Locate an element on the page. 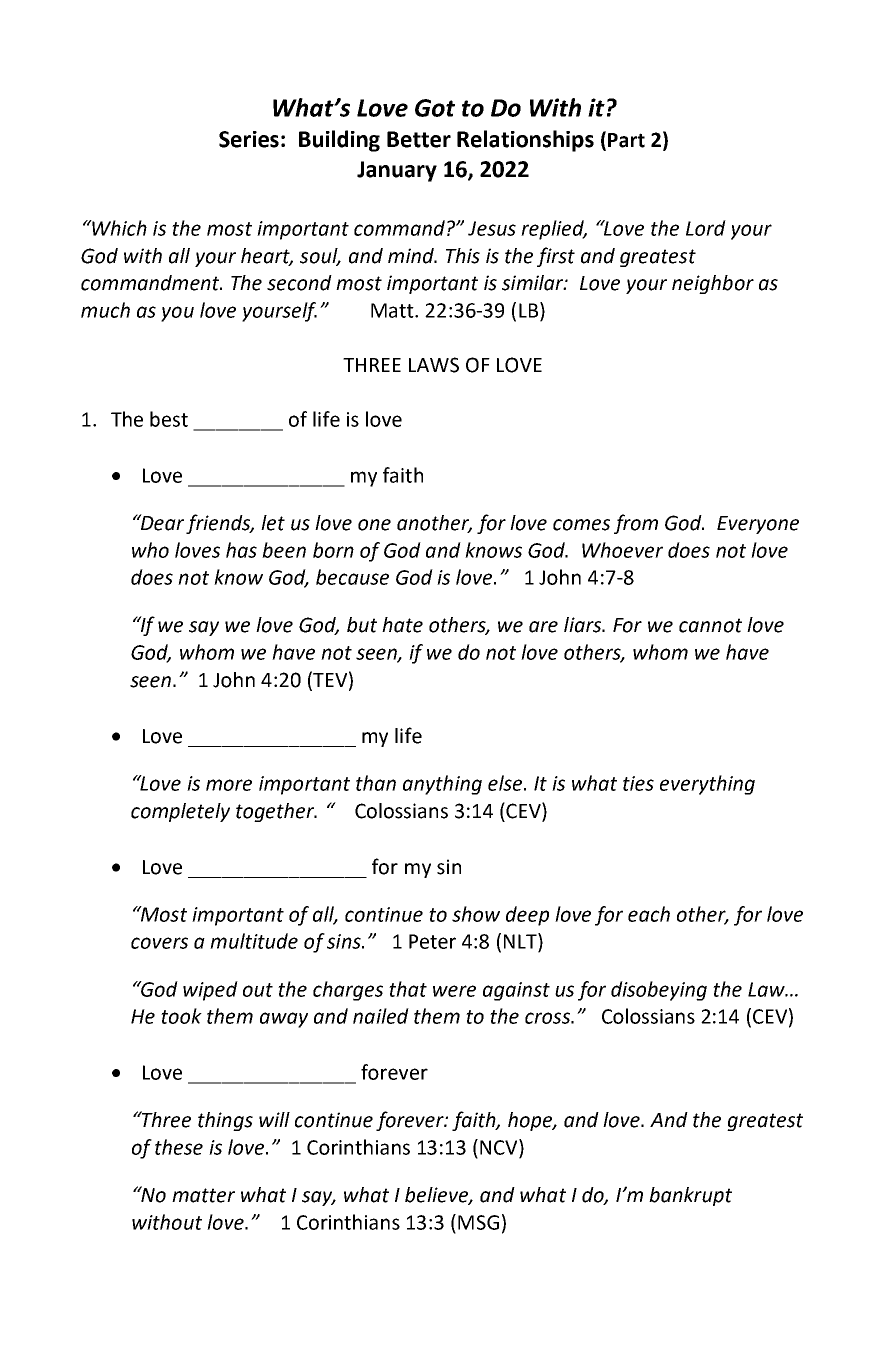  Series is located at coordinates (249, 139).
